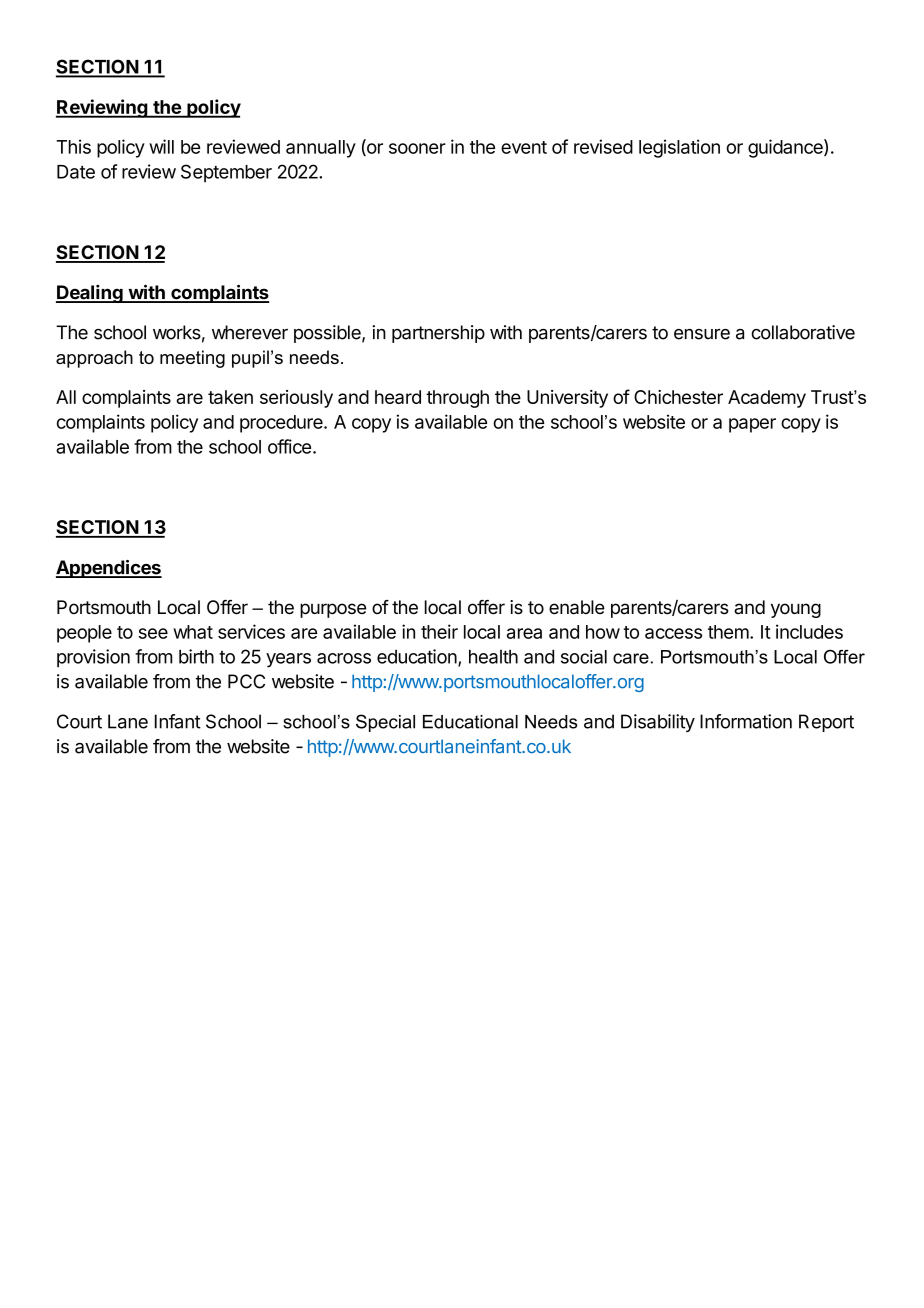 The width and height of the page is (924, 1308). I want to click on enable, so click(577, 607).
